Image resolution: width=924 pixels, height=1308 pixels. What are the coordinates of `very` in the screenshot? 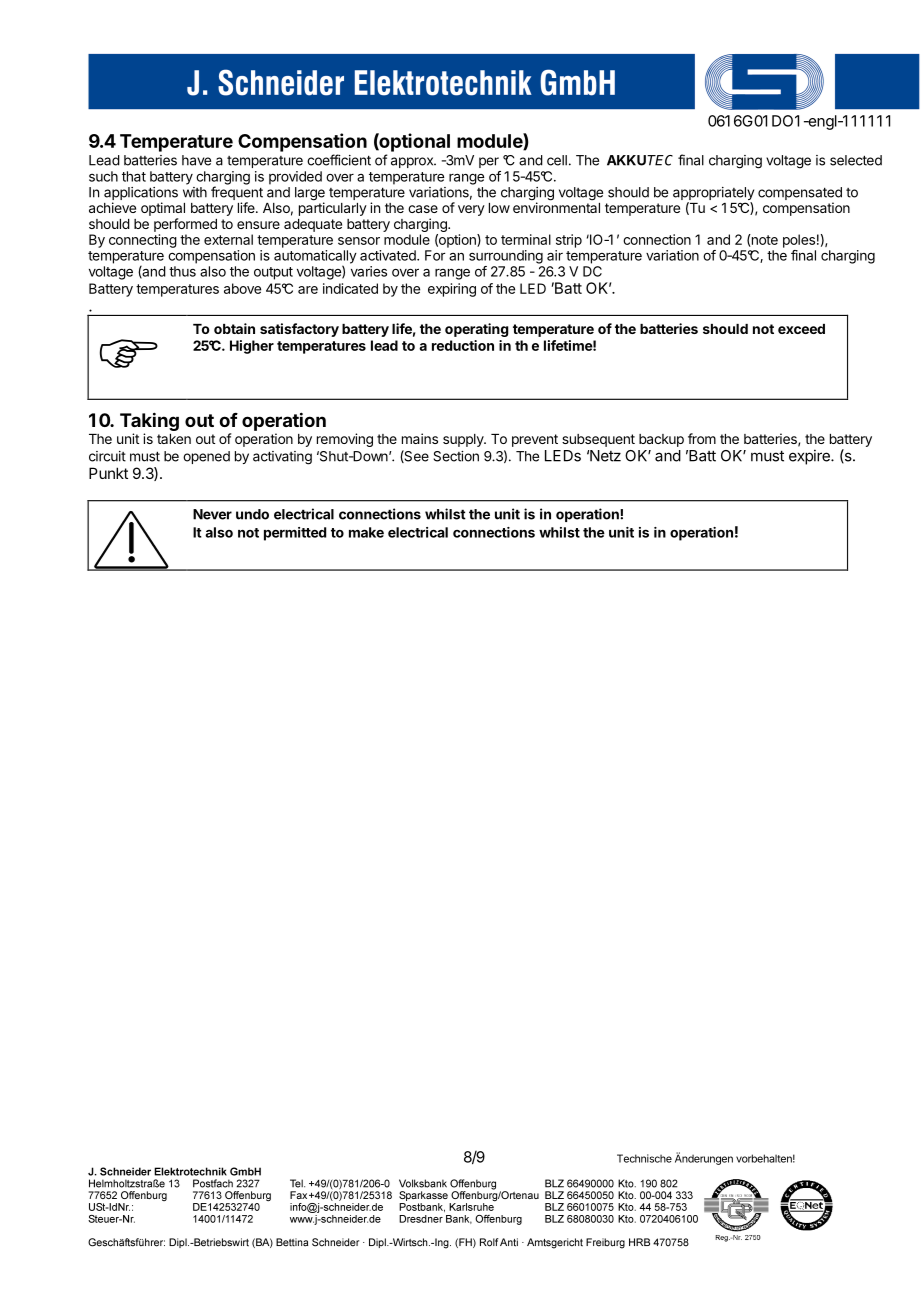 It's located at (471, 210).
